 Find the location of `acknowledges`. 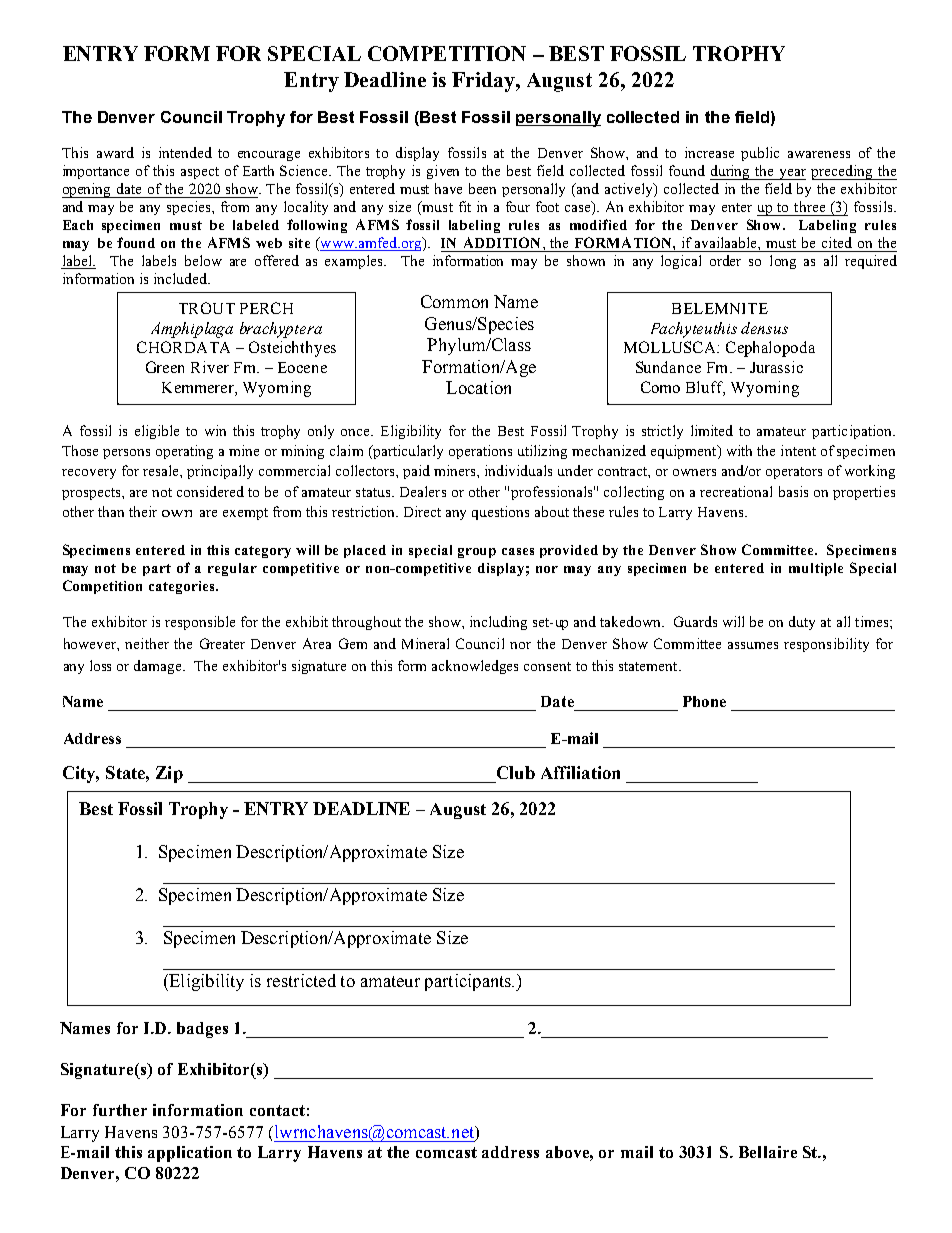

acknowledges is located at coordinates (475, 667).
